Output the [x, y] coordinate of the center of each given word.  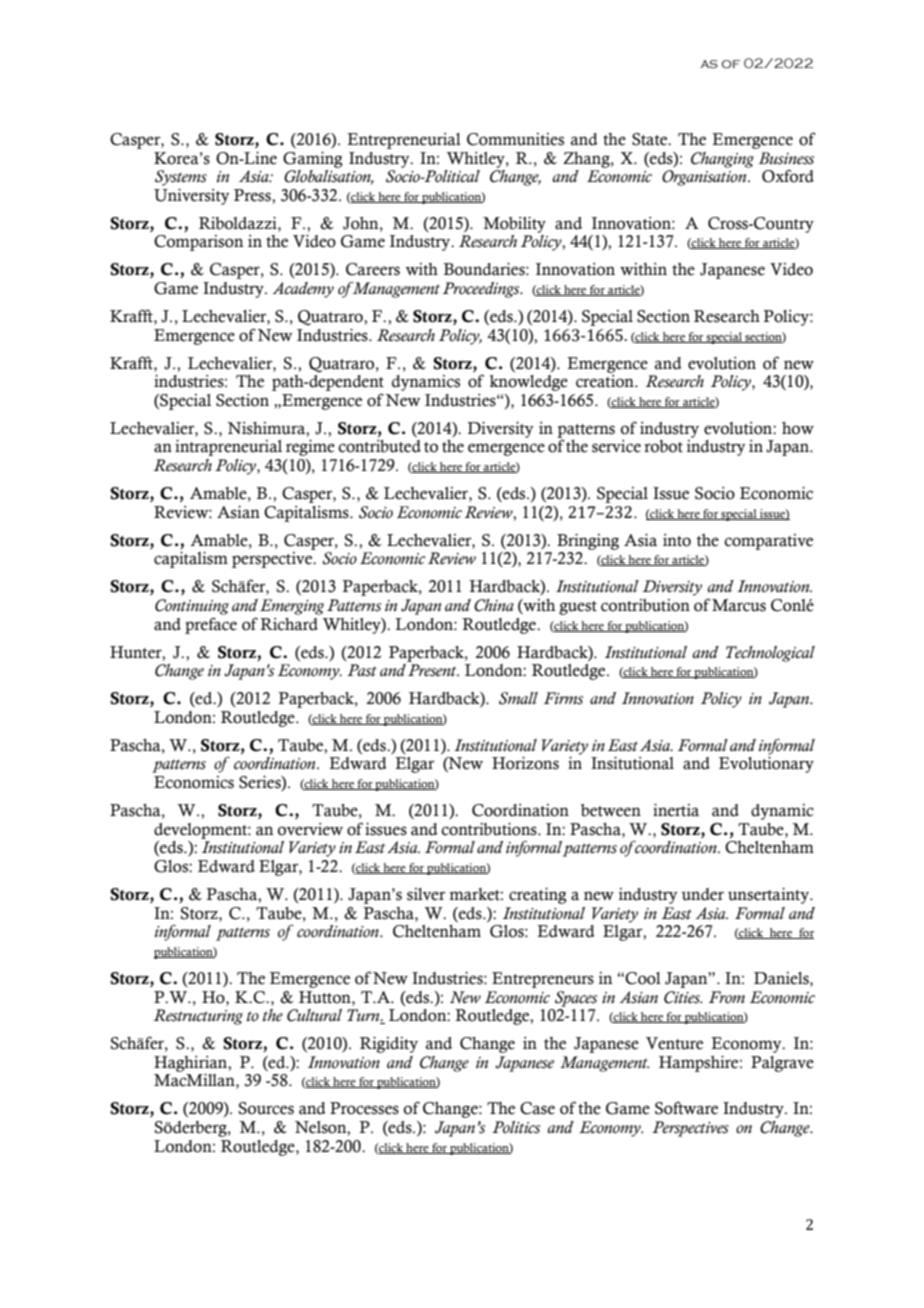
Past [362, 670]
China [494, 605]
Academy [303, 290]
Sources [266, 1108]
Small [518, 698]
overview [310, 829]
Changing [722, 160]
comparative [768, 542]
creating [538, 896]
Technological [770, 654]
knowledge [529, 383]
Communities [515, 139]
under [702, 894]
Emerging [292, 607]
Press [253, 195]
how [798, 428]
